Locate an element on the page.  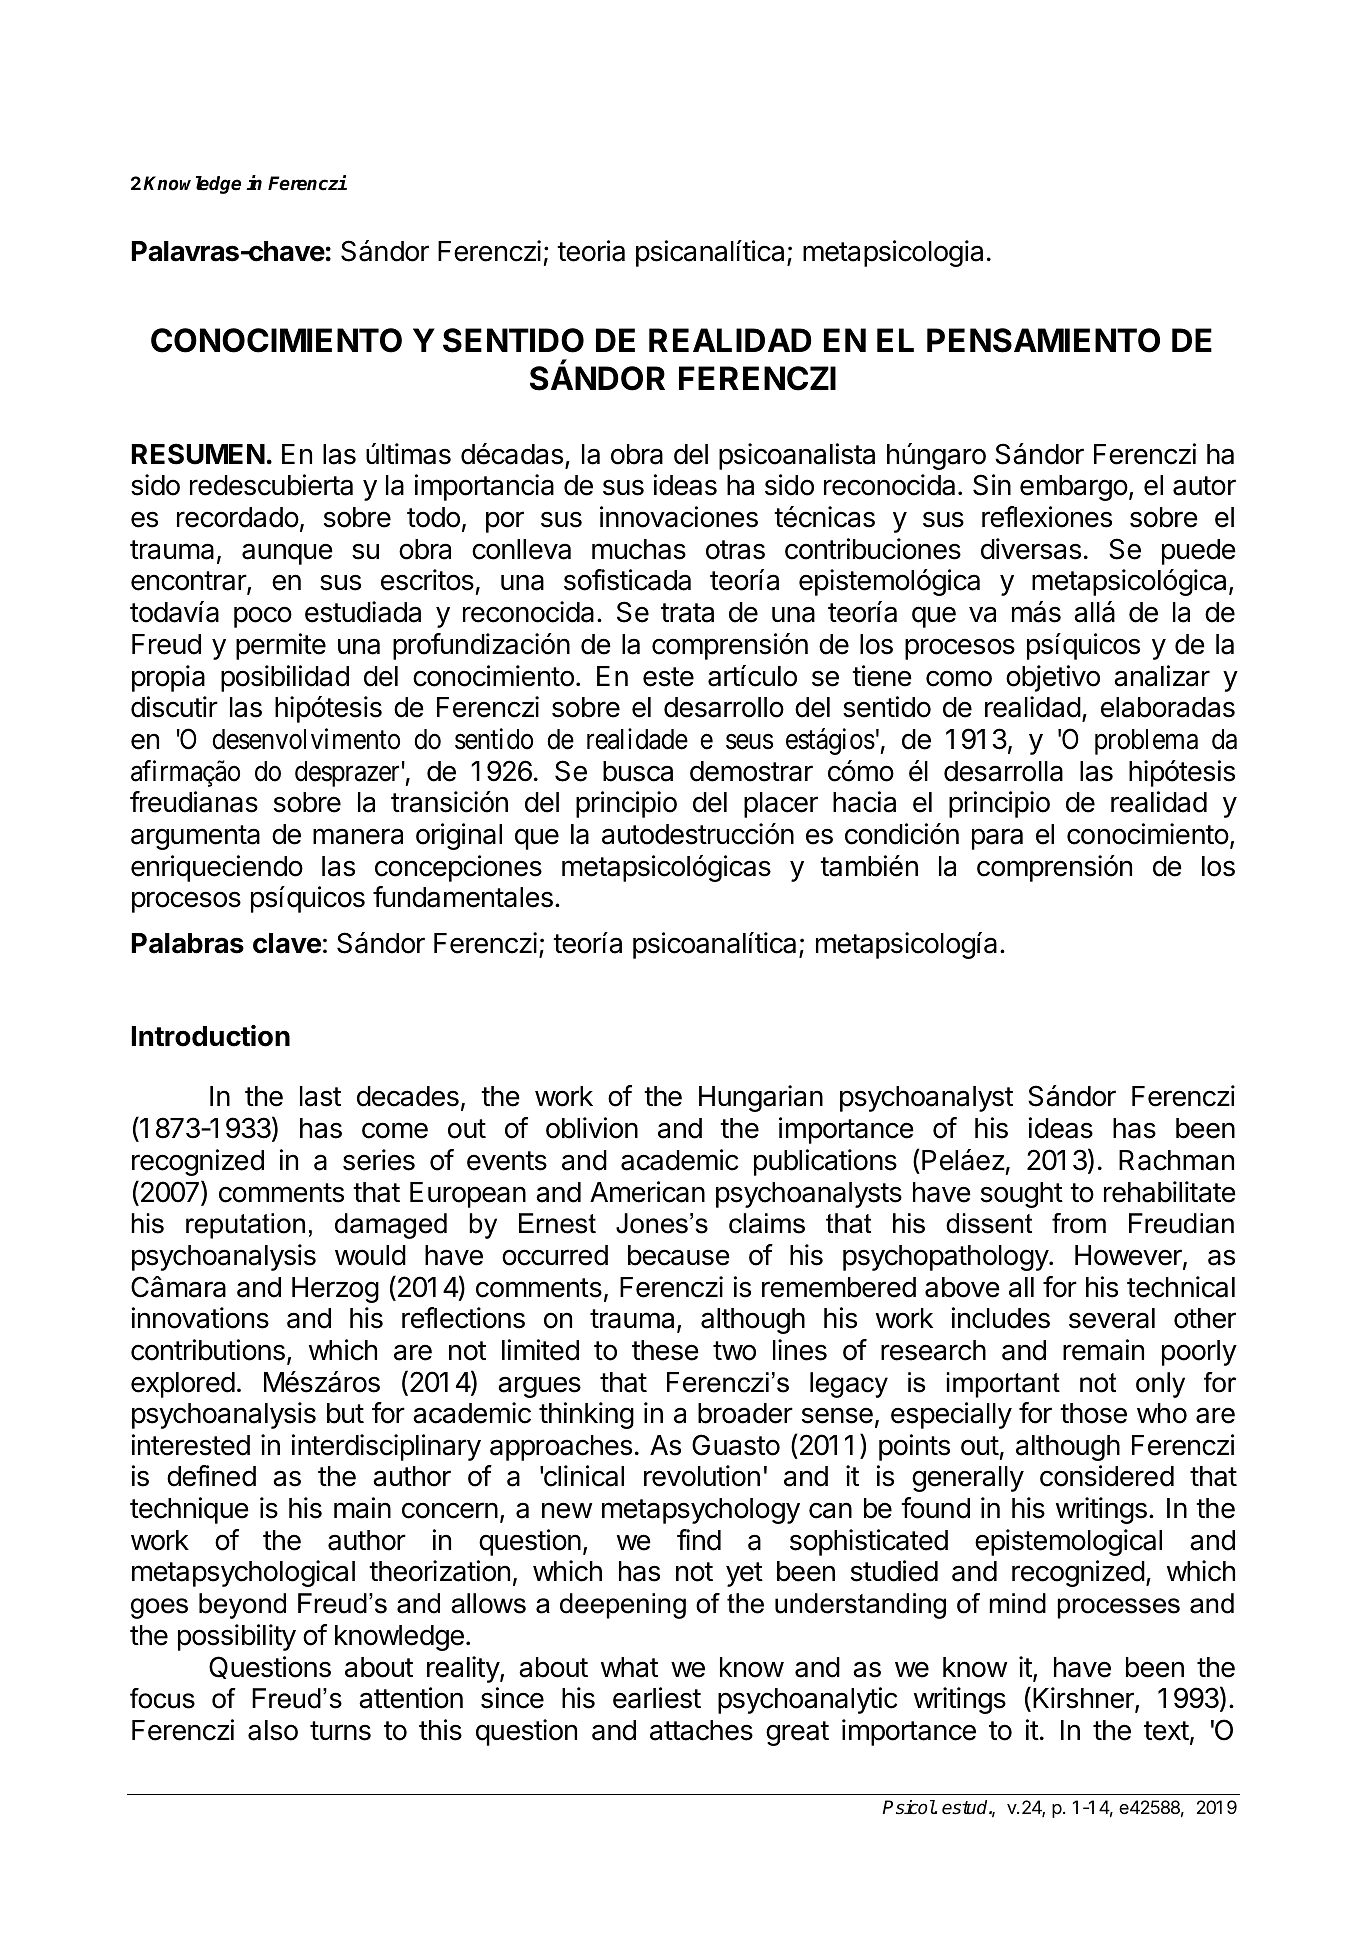
embargo is located at coordinates (1074, 488).
